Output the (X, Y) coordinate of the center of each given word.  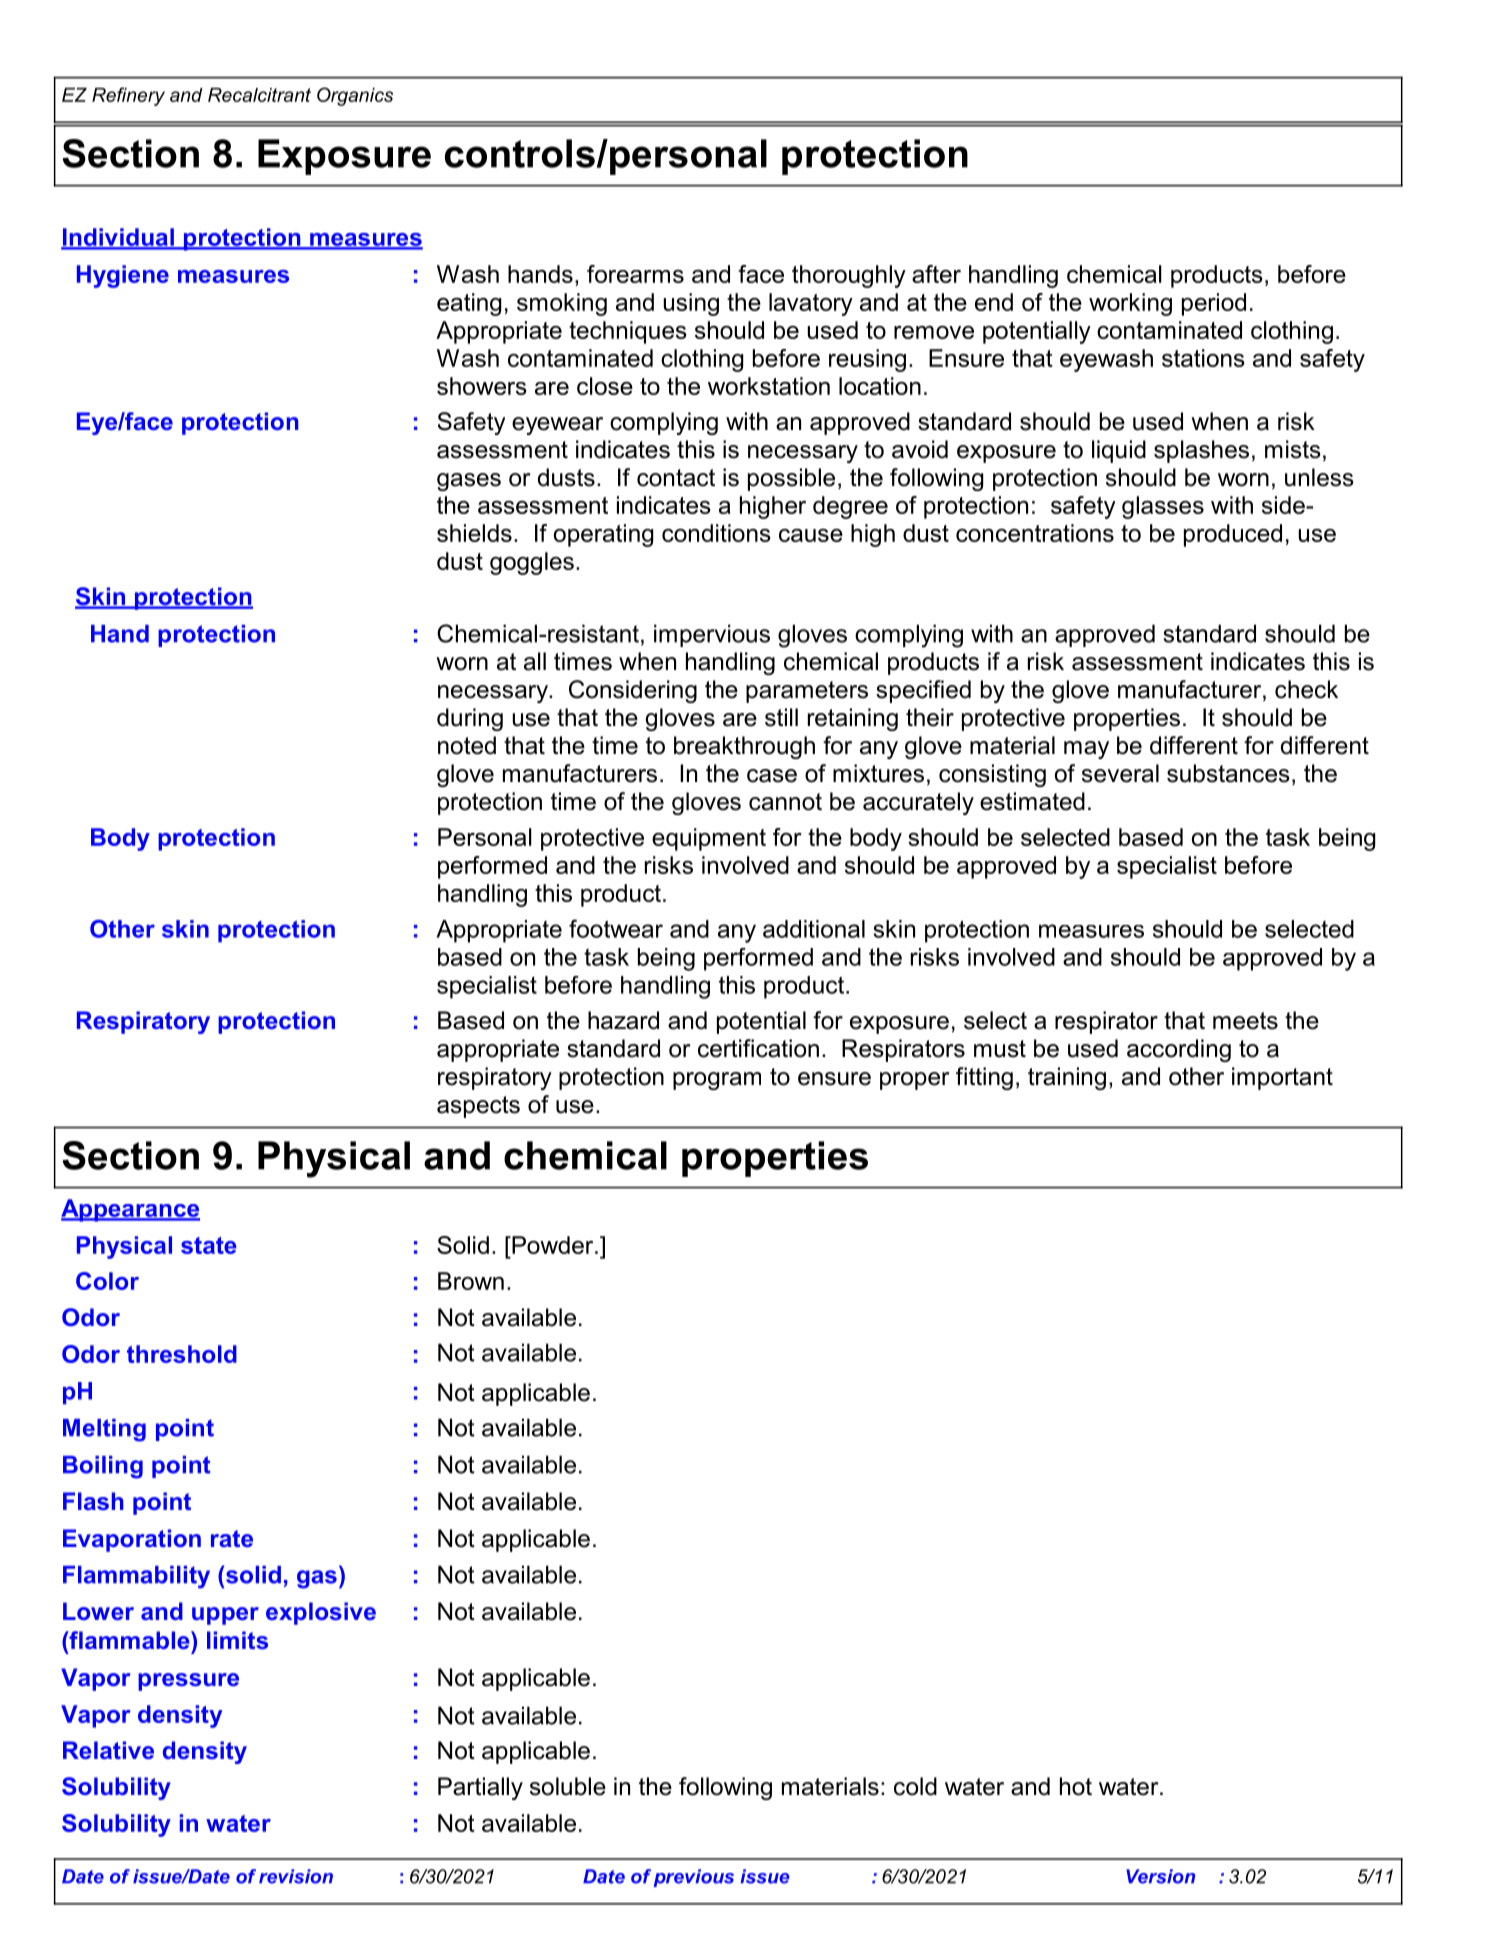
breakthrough (744, 747)
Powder (553, 1245)
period (1214, 304)
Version (1160, 1876)
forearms (635, 274)
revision (296, 1876)
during (470, 719)
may (1086, 750)
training (1067, 1078)
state (209, 1245)
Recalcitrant (259, 95)
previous (694, 1878)
